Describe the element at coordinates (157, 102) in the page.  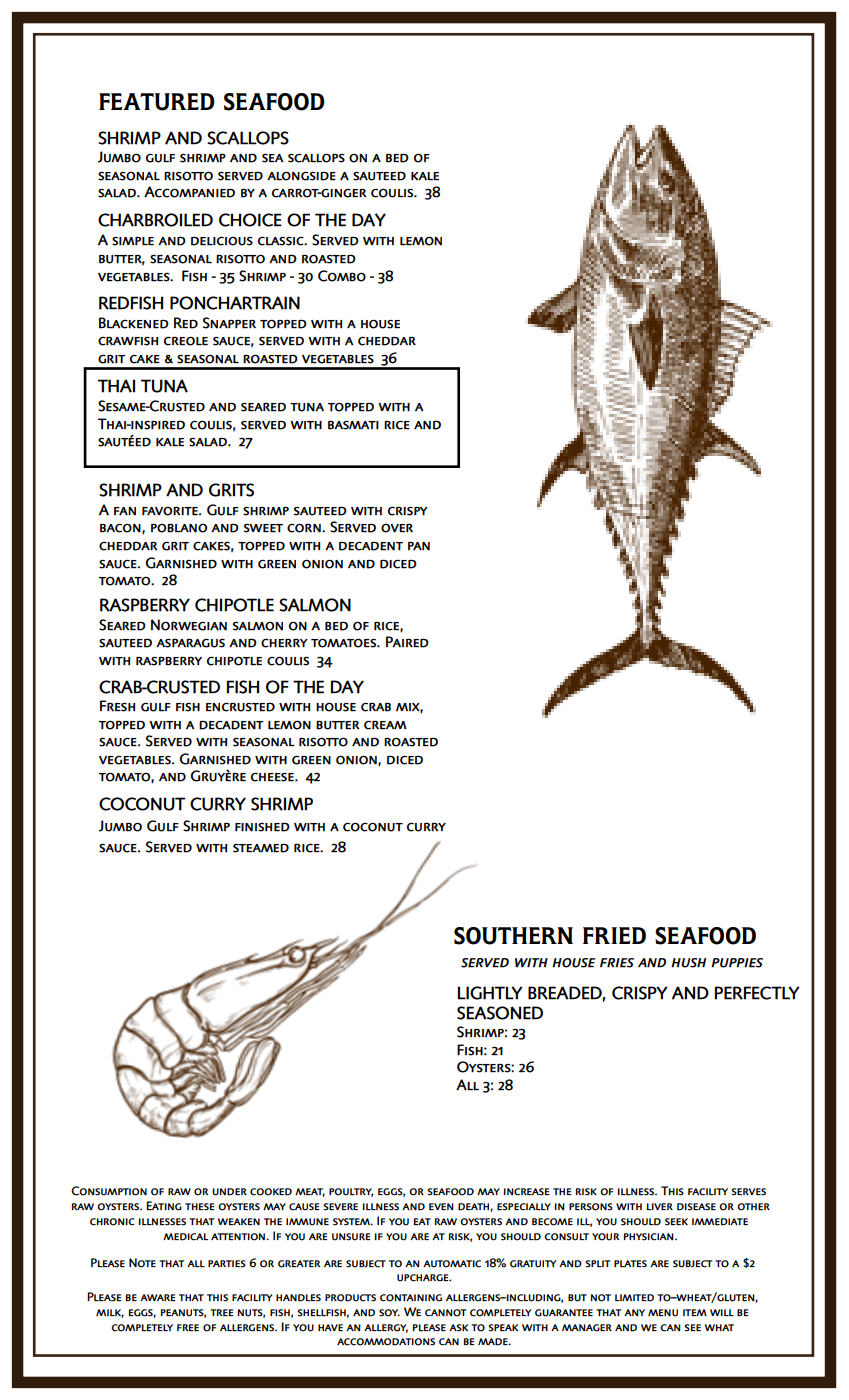
I see `FEATURED` at that location.
